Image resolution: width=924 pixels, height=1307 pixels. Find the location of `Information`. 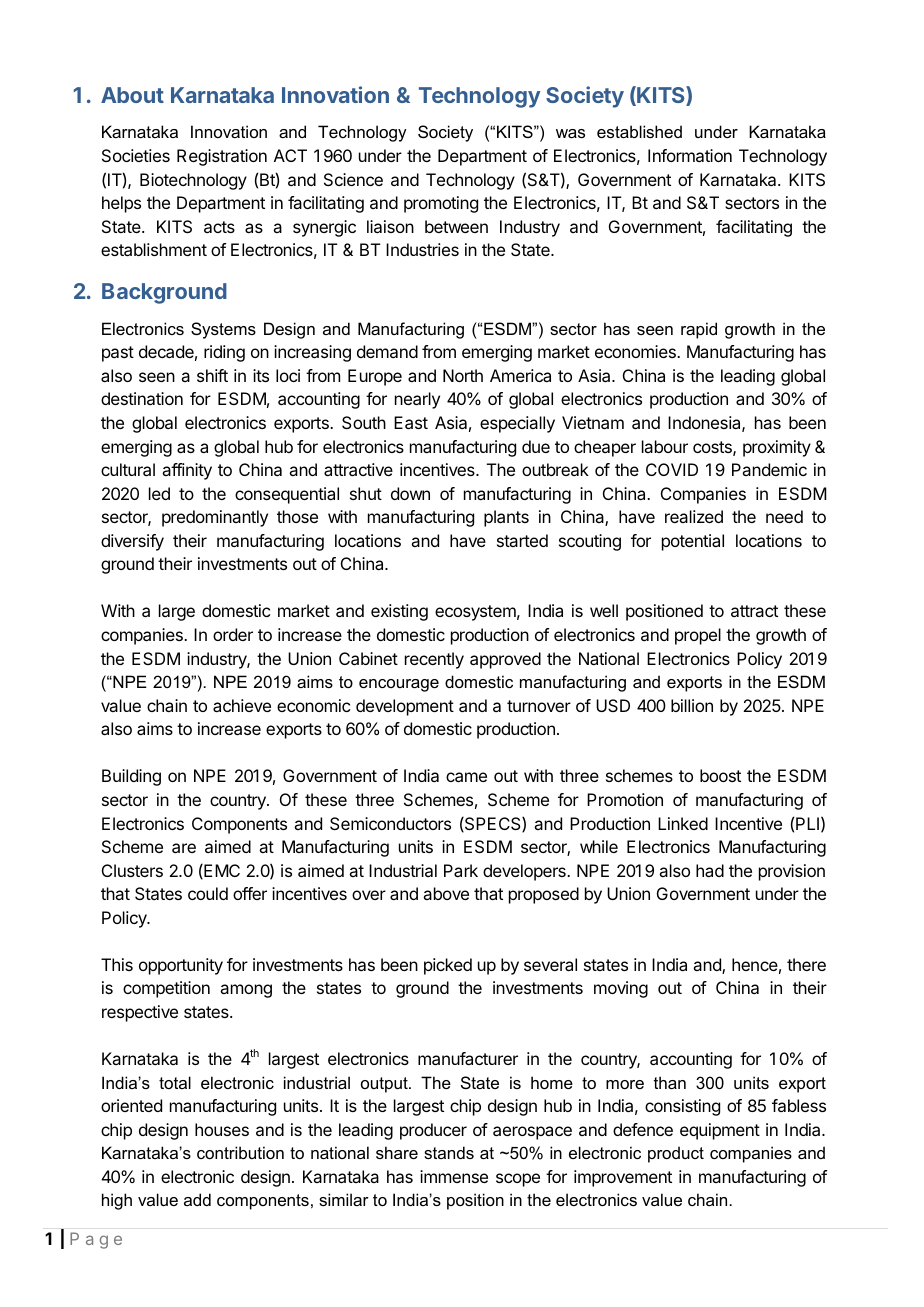

Information is located at coordinates (690, 155).
